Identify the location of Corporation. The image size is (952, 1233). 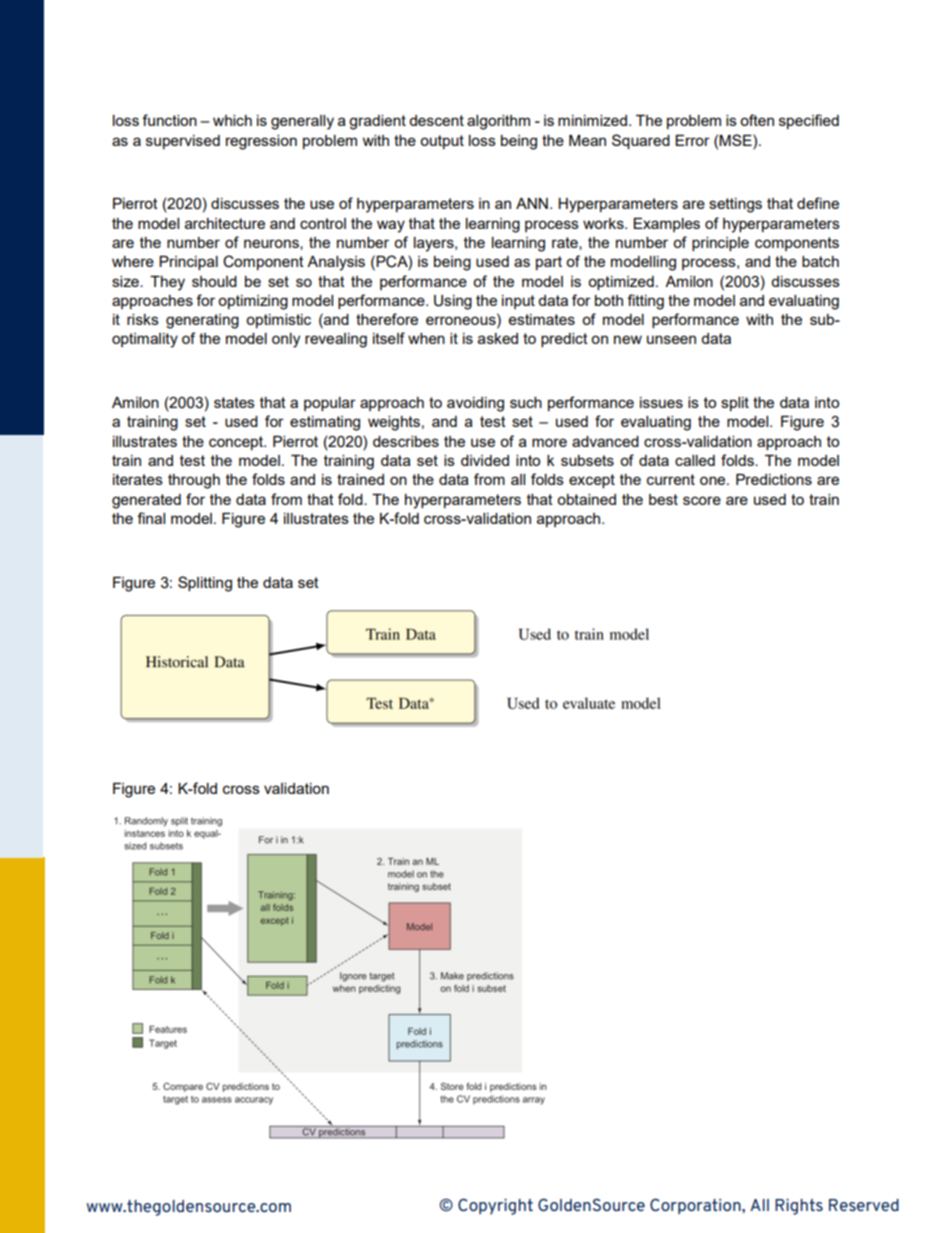
(696, 1206).
